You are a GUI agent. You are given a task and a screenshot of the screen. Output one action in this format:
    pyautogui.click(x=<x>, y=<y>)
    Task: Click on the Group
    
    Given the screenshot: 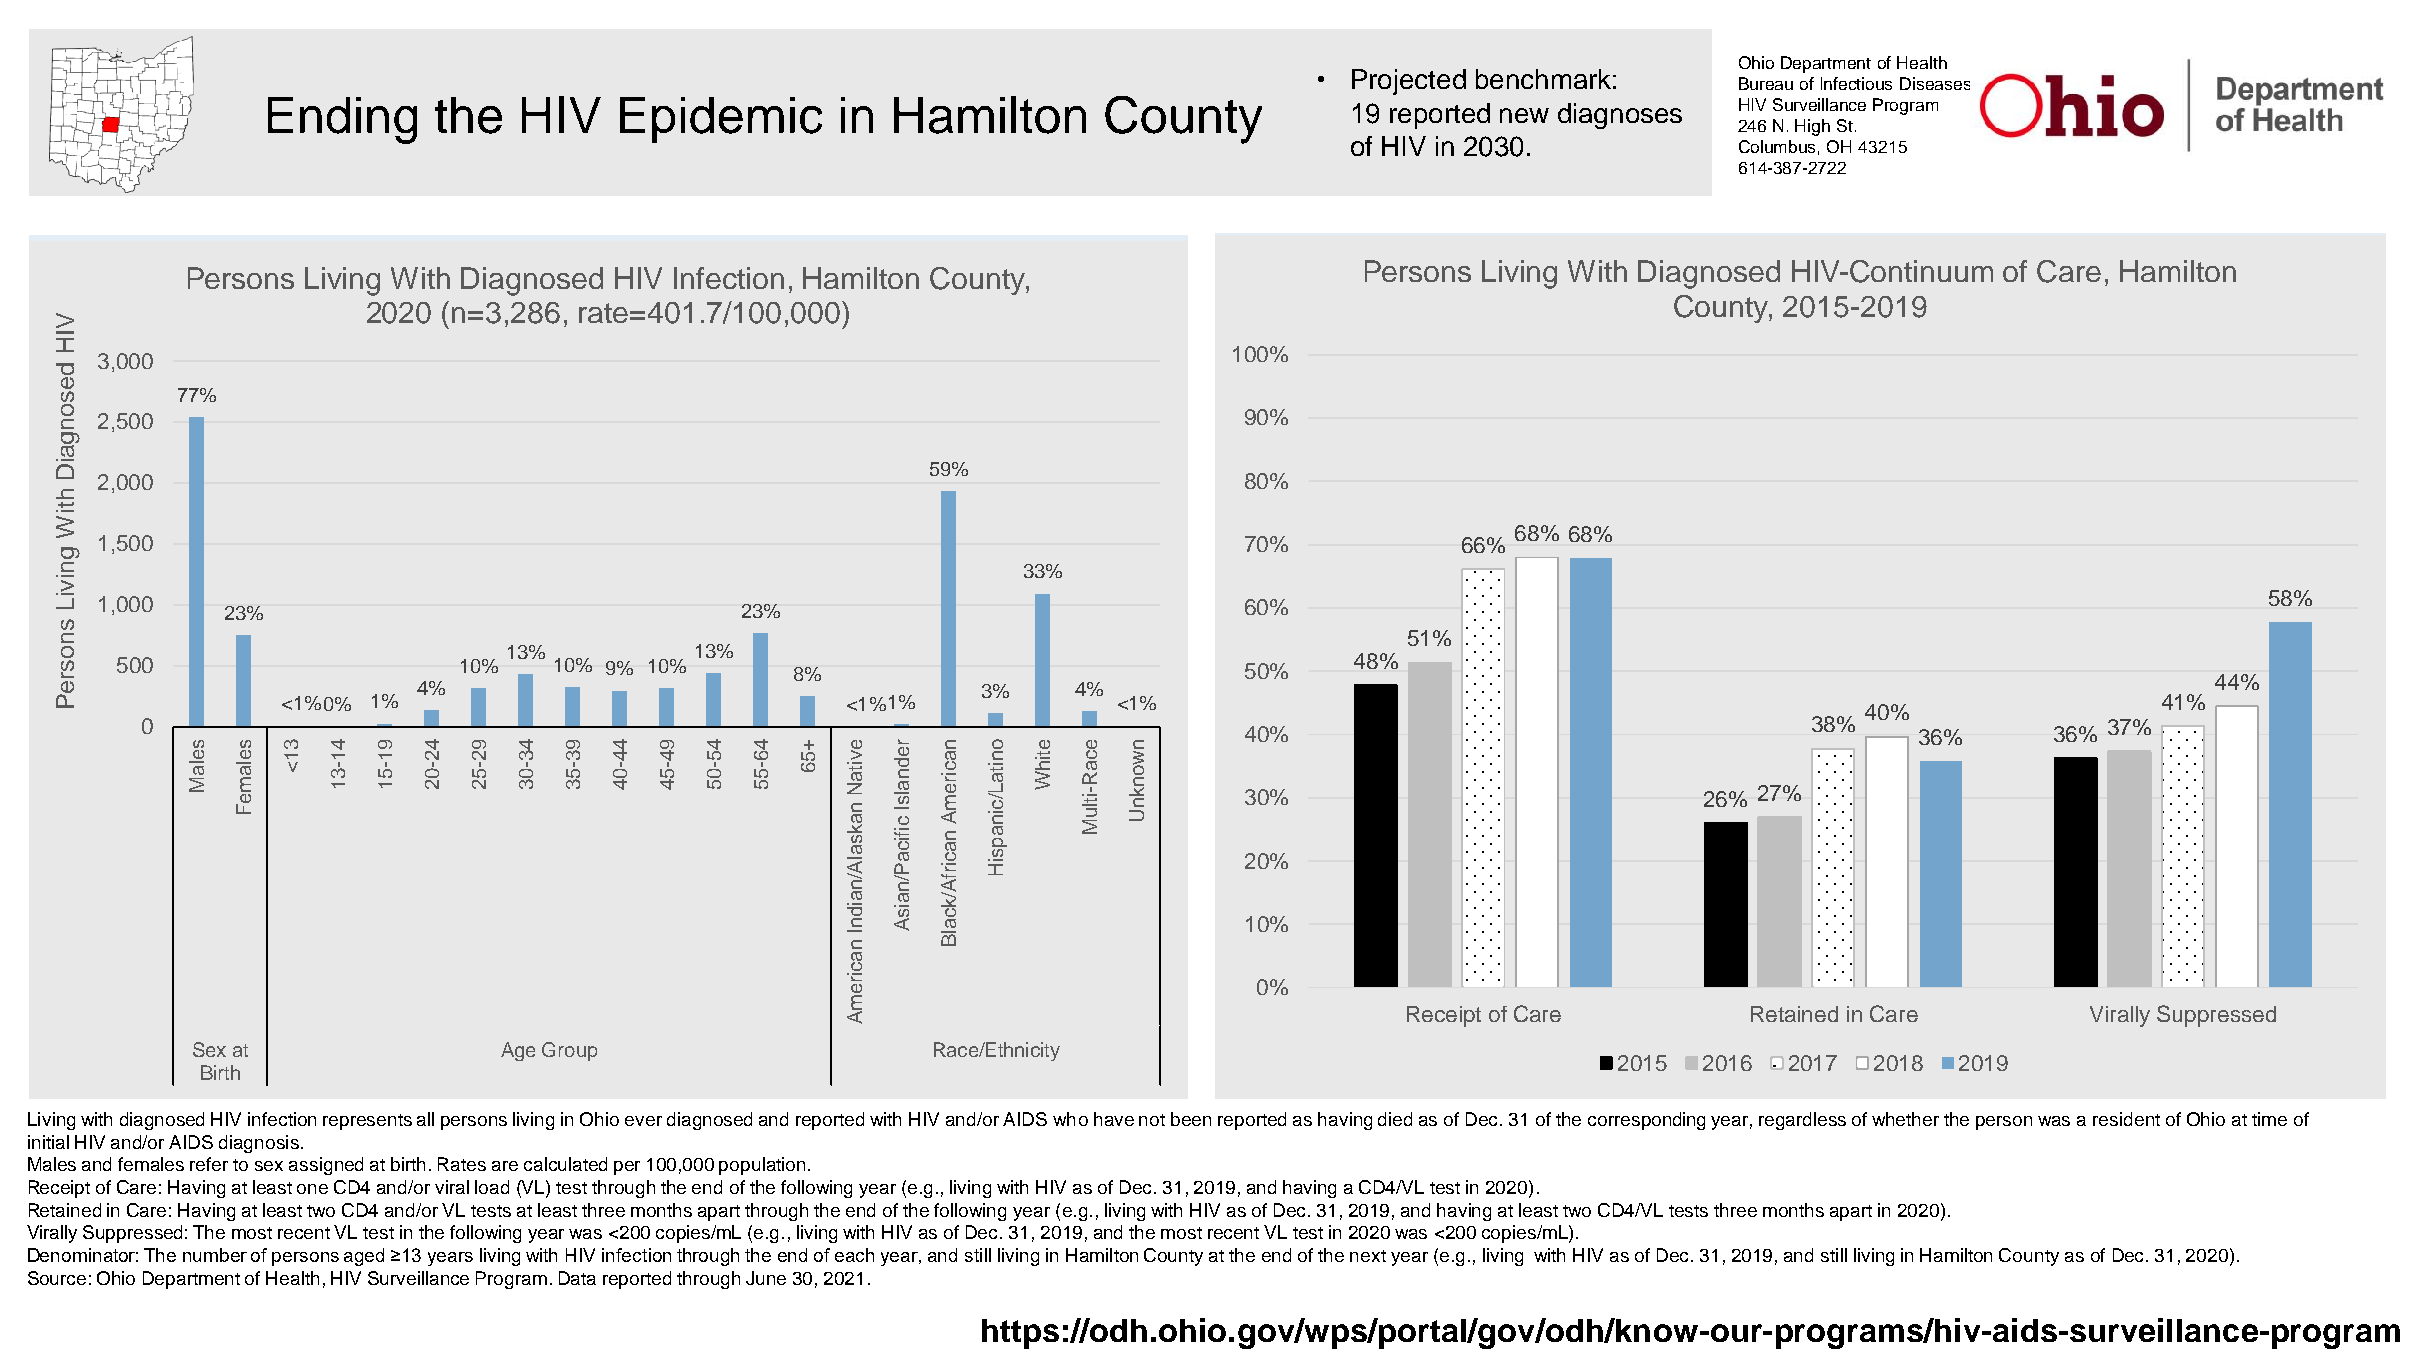 What is the action you would take?
    pyautogui.click(x=569, y=1051)
